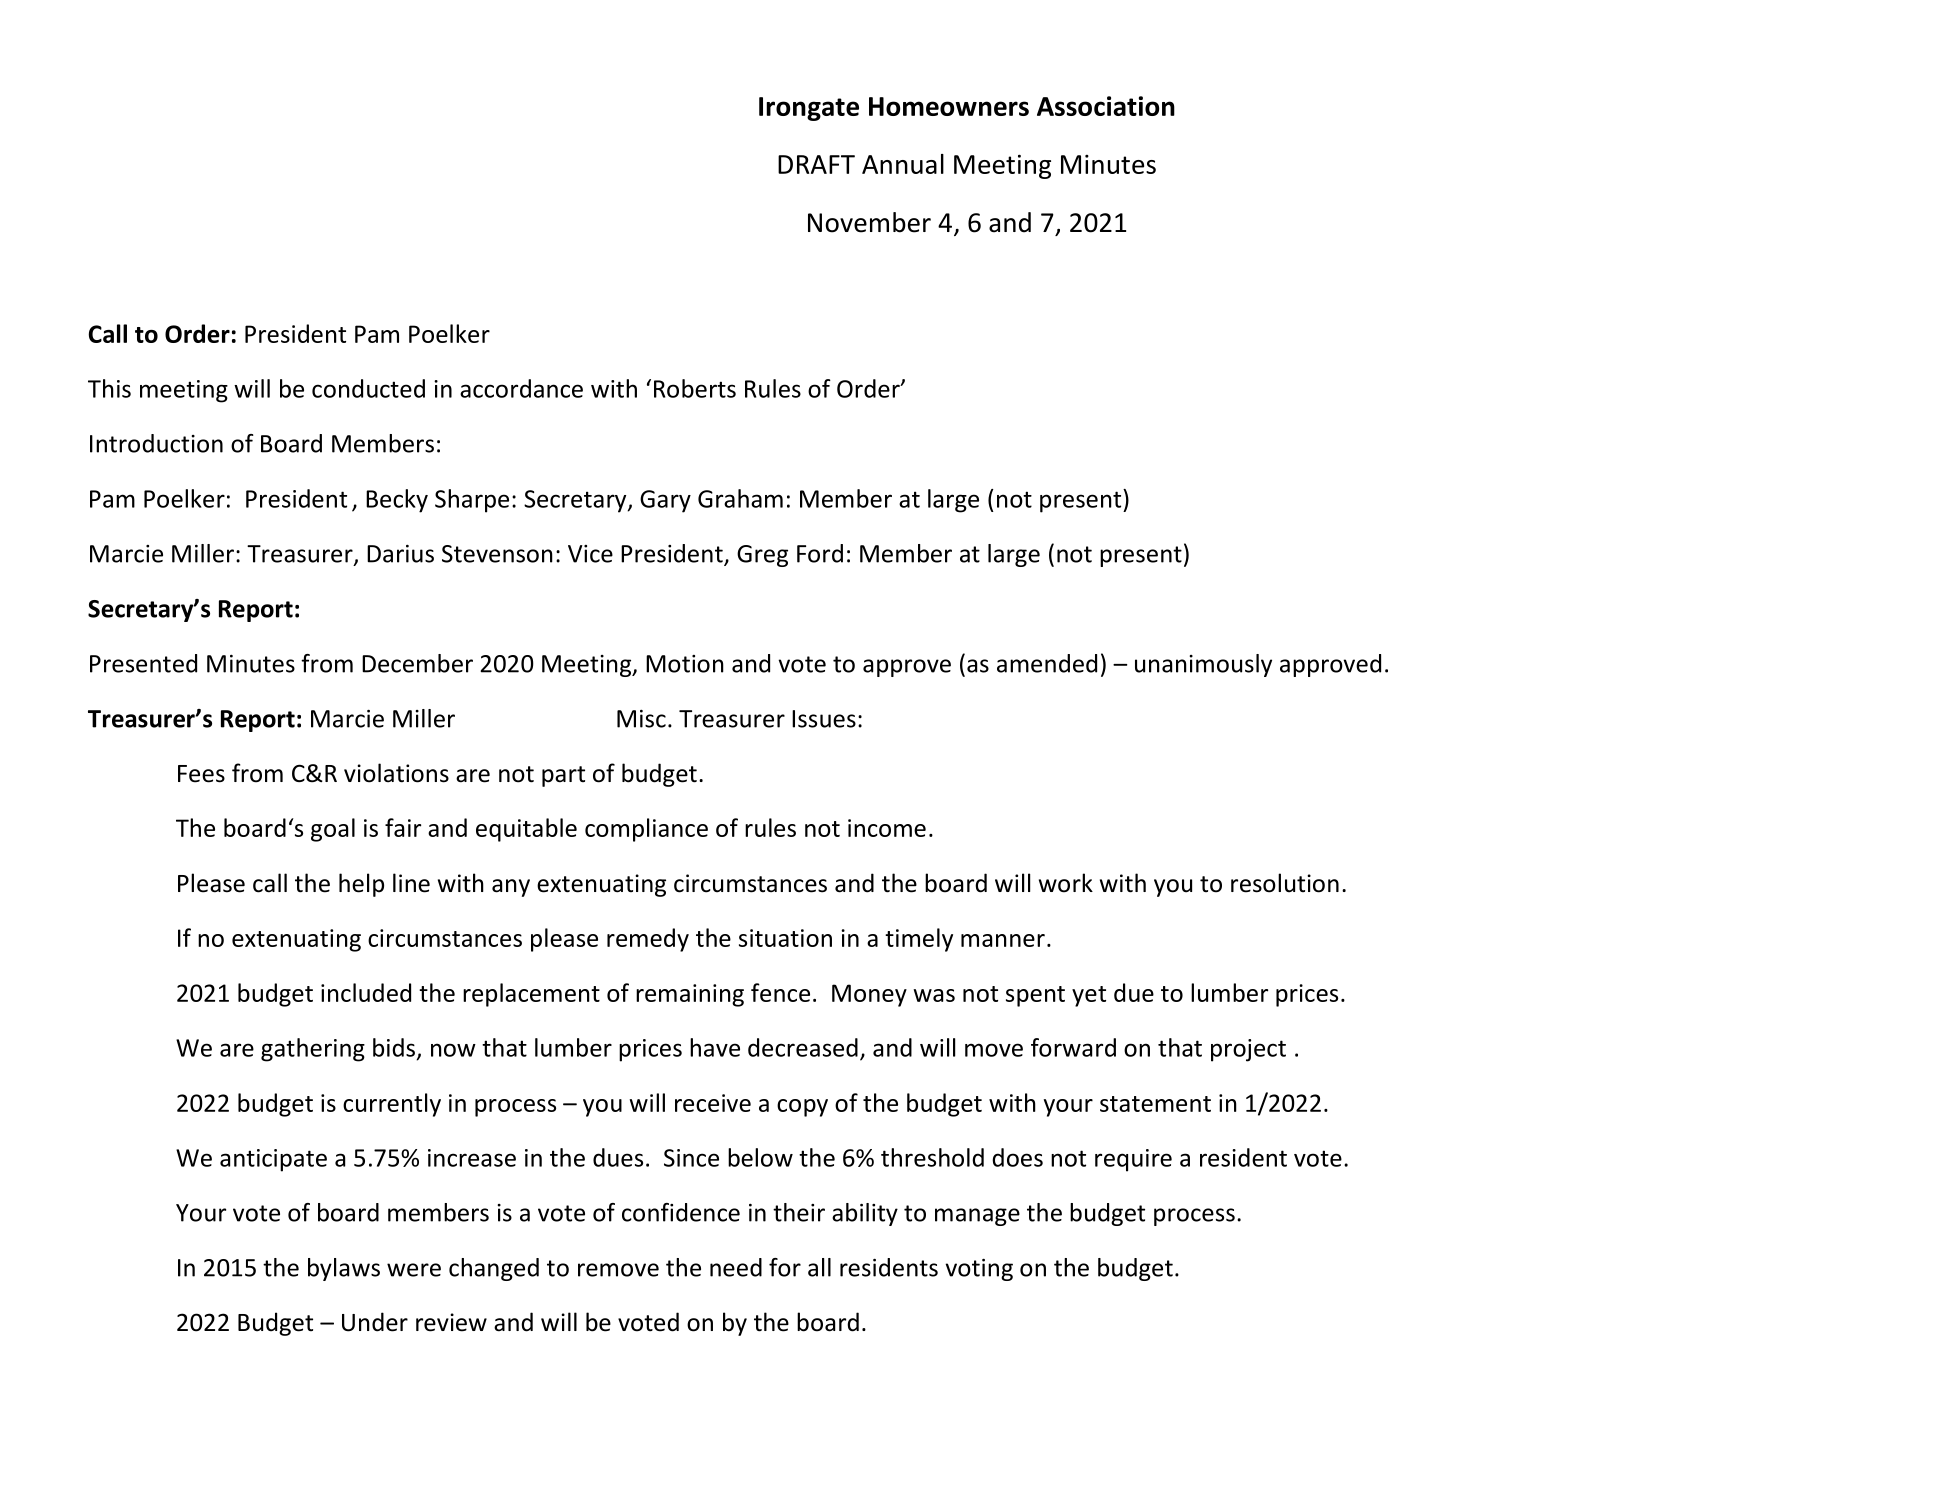  I want to click on DRAFT, so click(816, 164).
